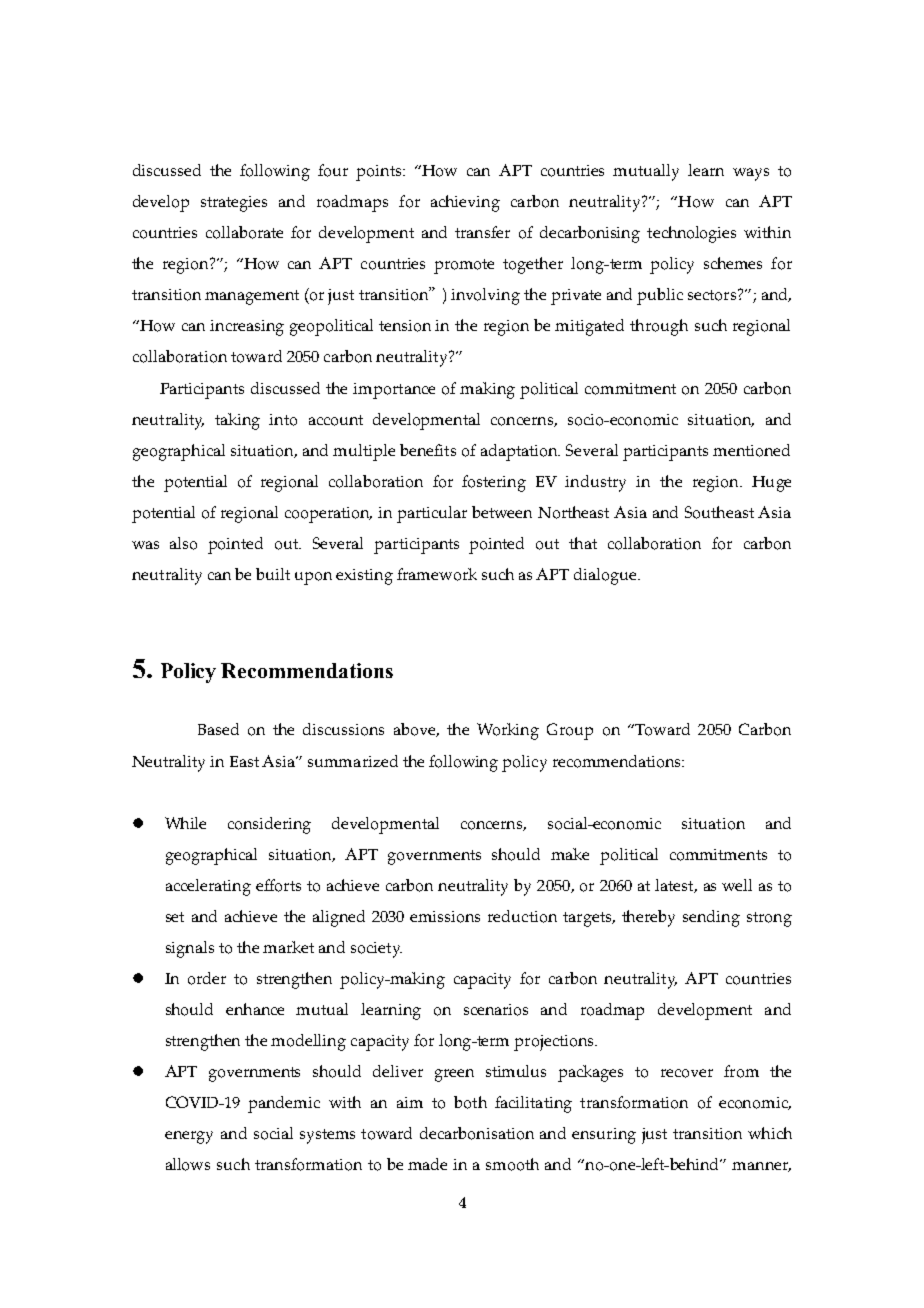 This document has width=924, height=1308. Describe the element at coordinates (770, 1133) in the document. I see `which` at that location.
